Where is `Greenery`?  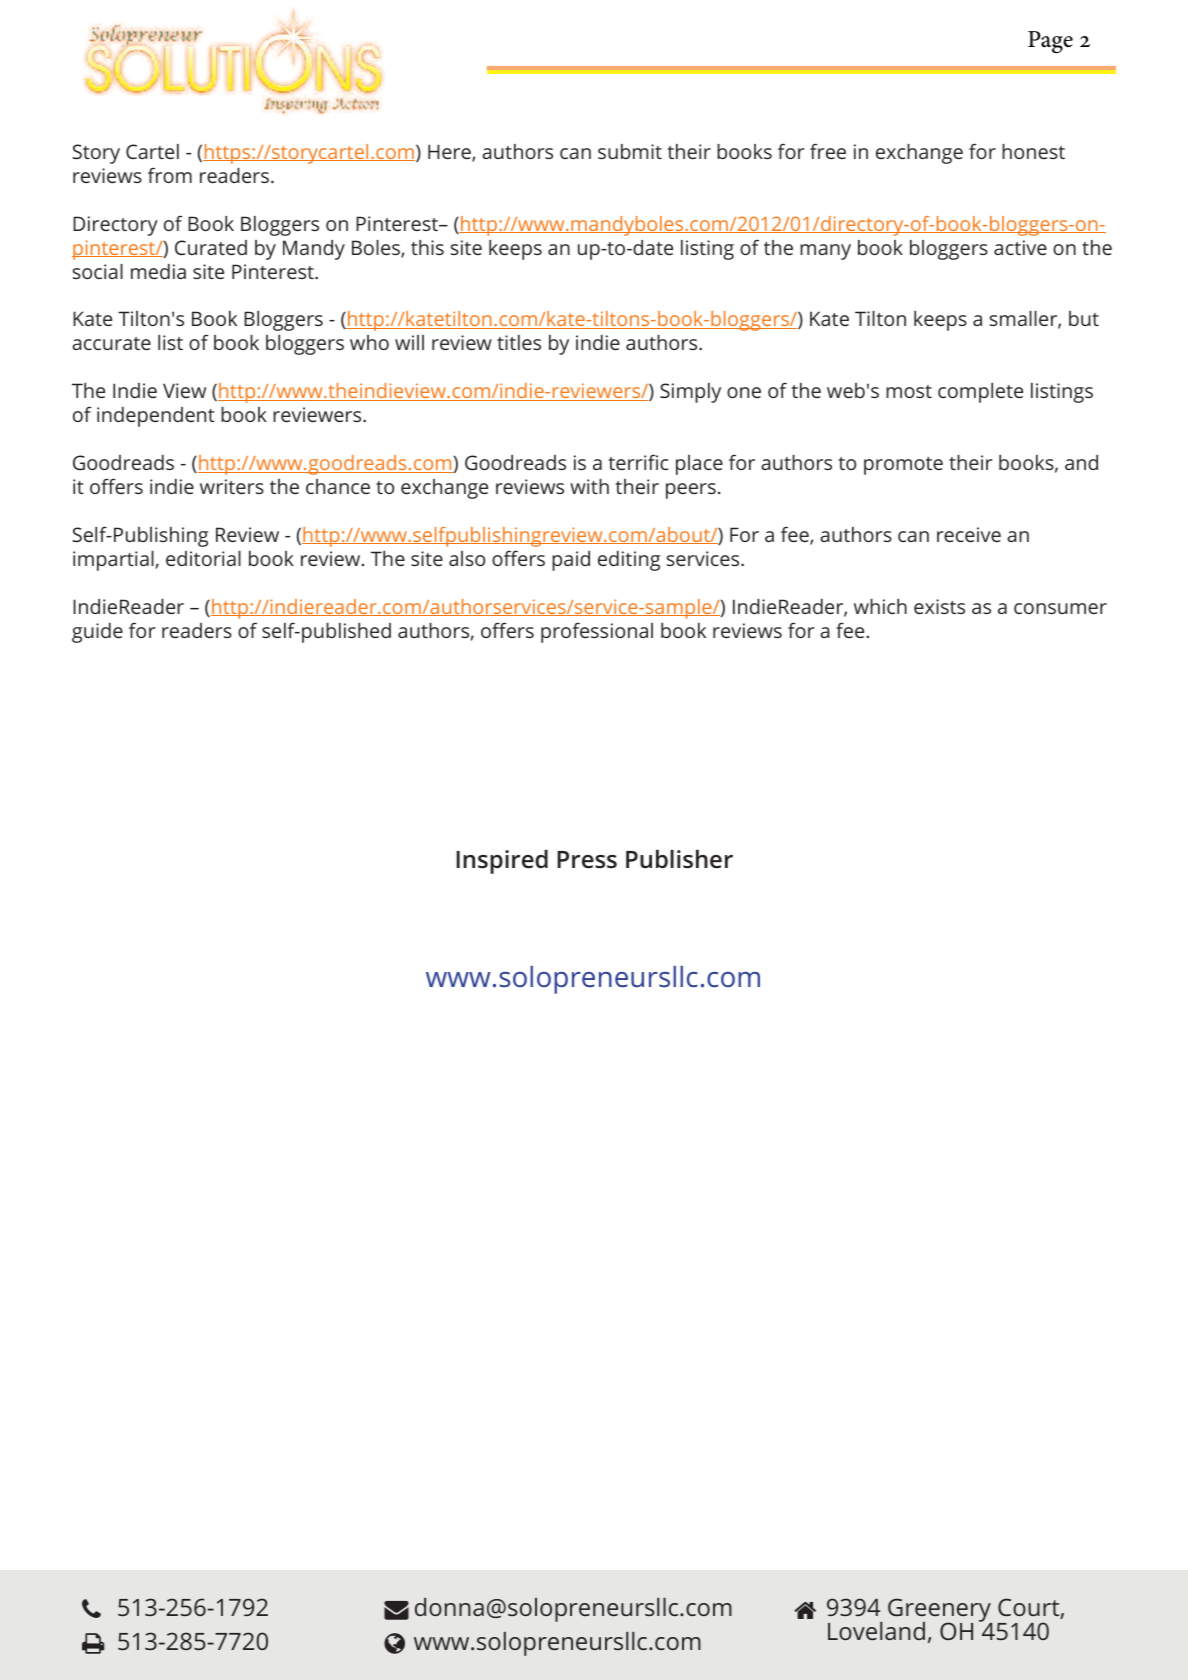
Greenery is located at coordinates (940, 1611).
